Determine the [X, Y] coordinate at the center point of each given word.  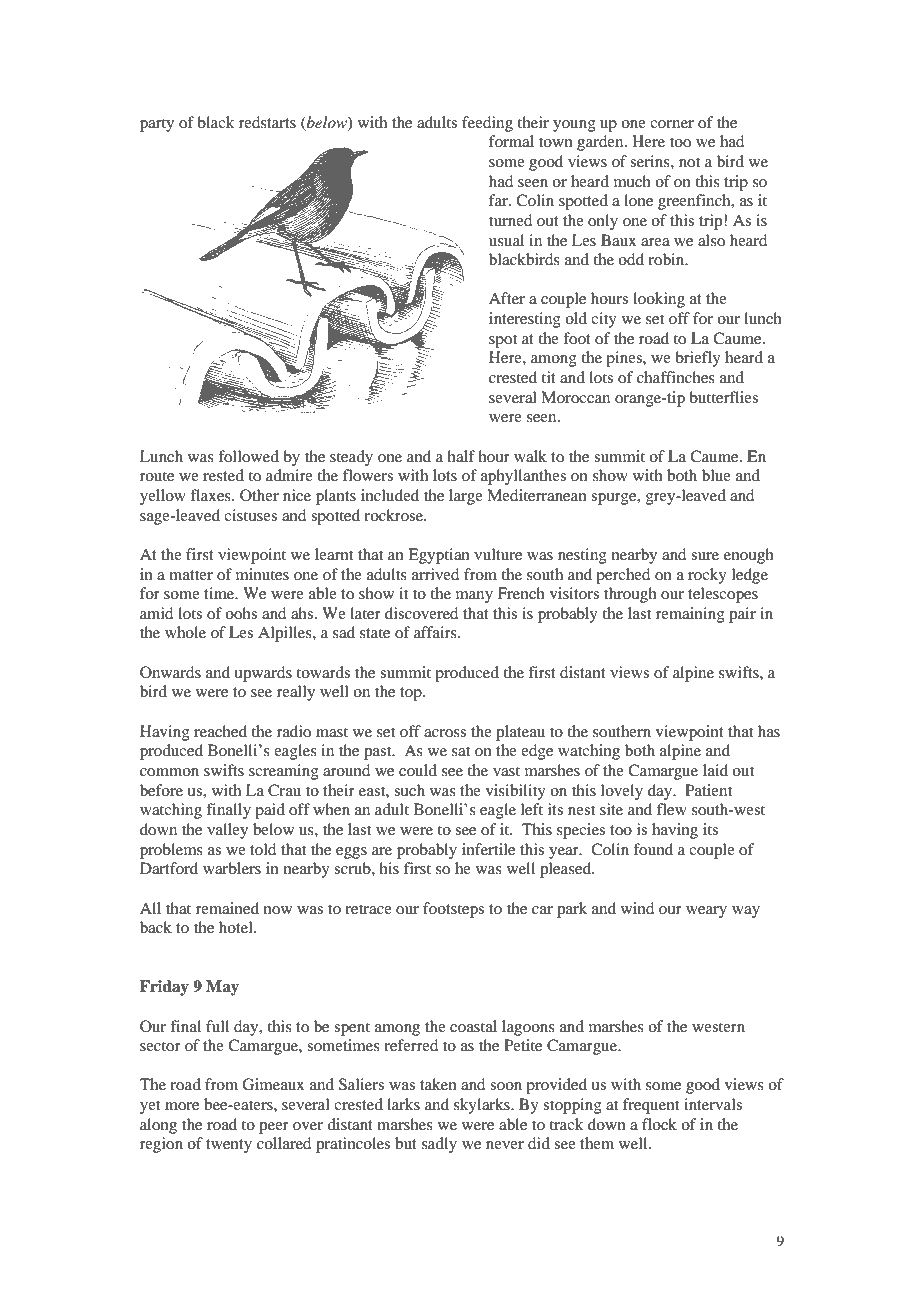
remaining [690, 615]
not [689, 162]
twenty [229, 1146]
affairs [436, 632]
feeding [487, 124]
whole [185, 632]
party [157, 125]
